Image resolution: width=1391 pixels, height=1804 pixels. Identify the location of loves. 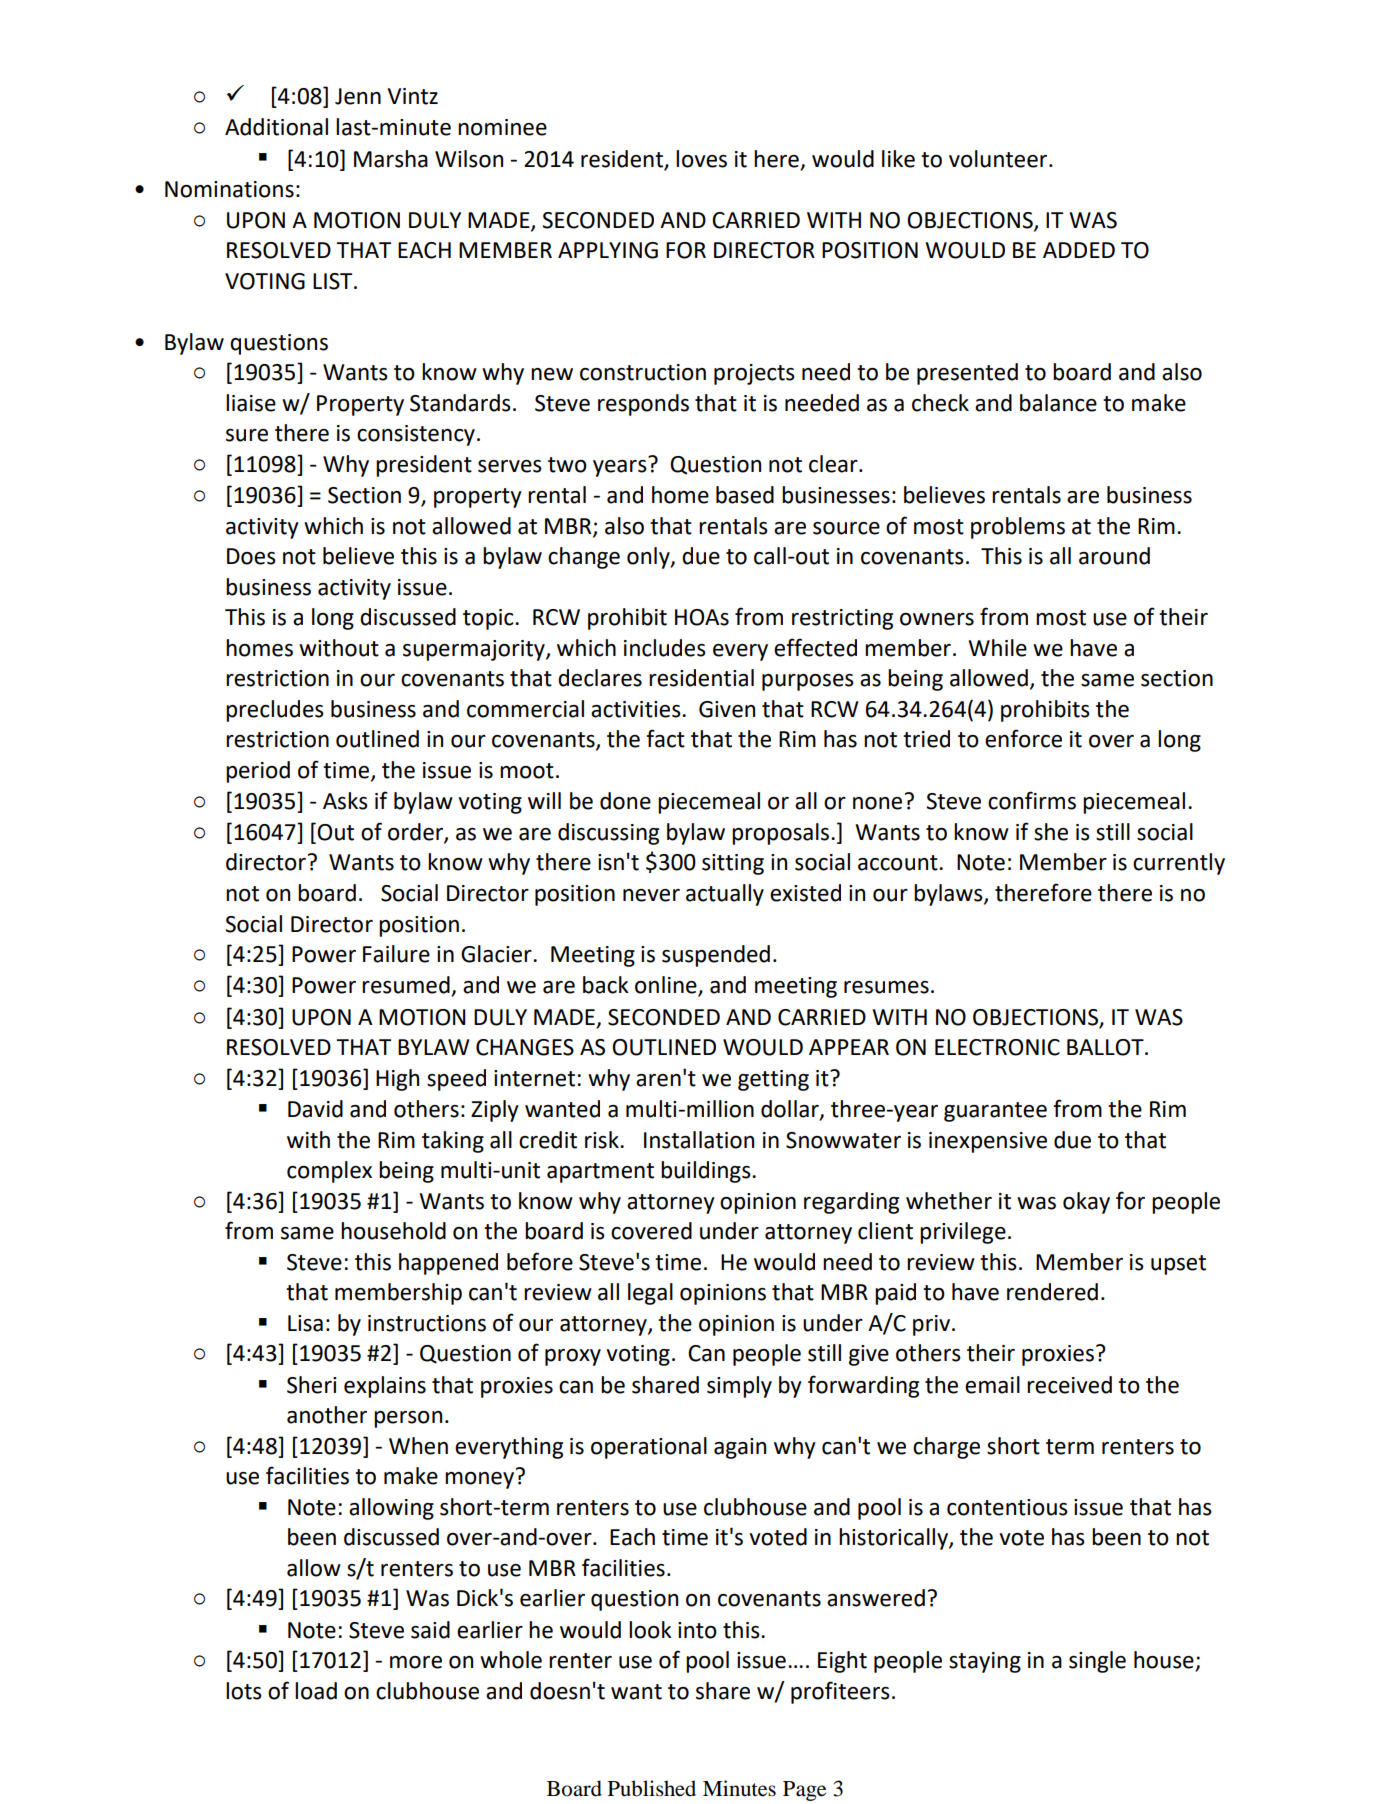
(701, 159).
